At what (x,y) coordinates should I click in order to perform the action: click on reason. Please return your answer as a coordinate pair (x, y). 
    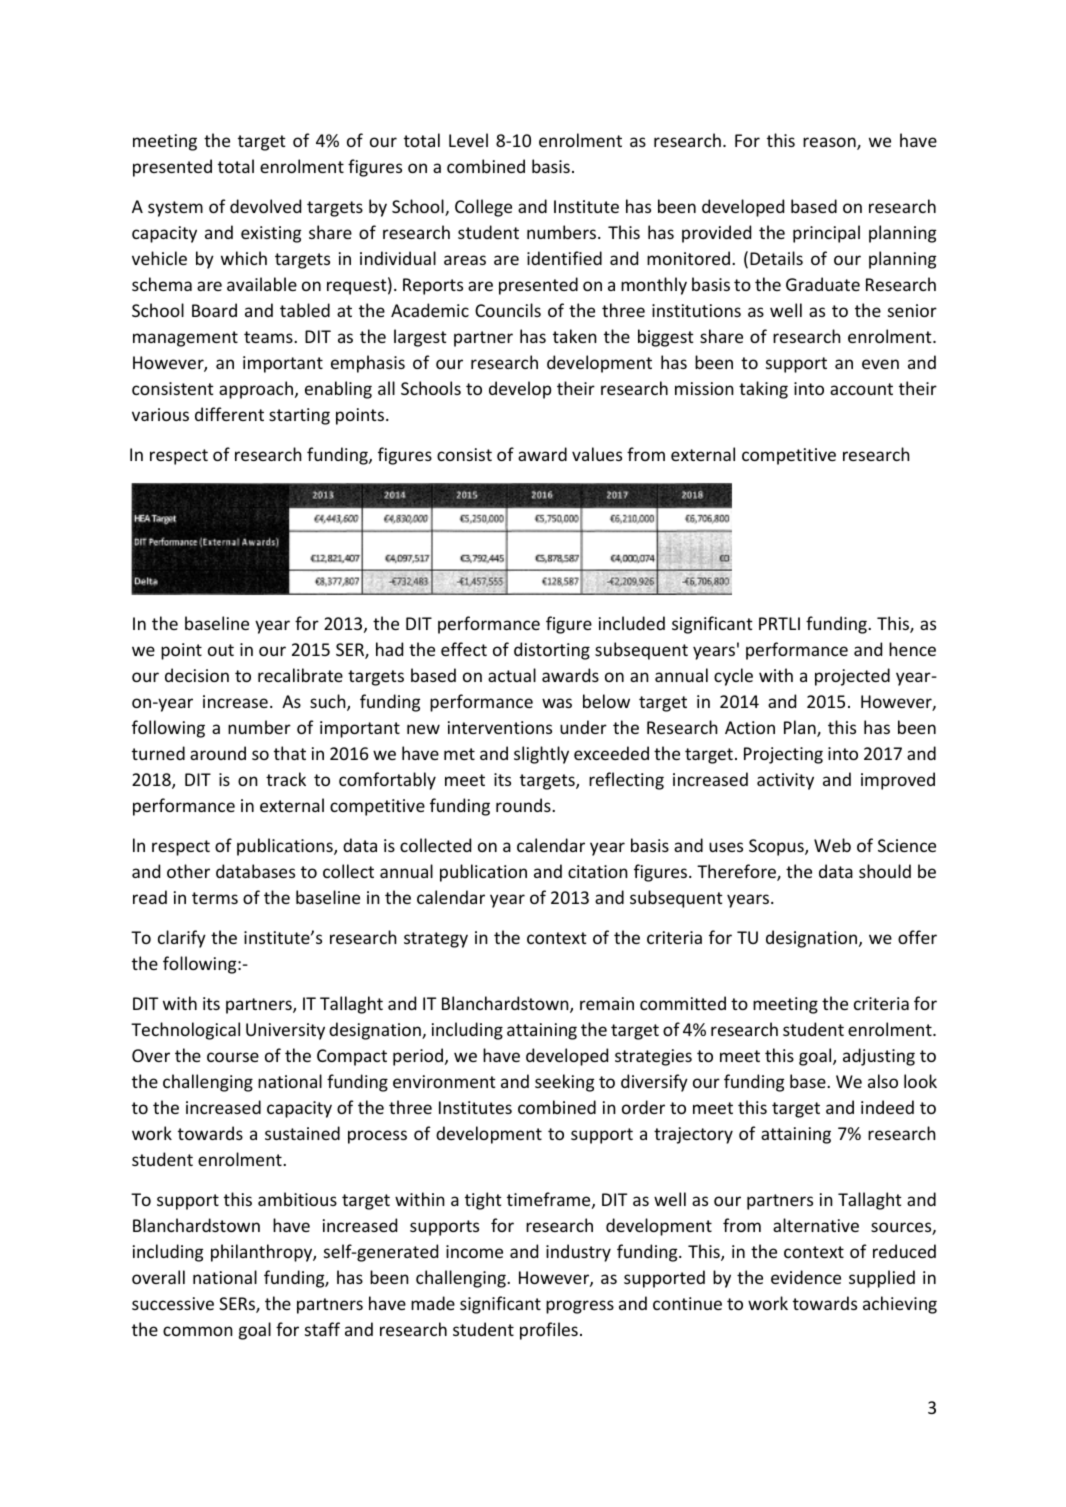
    Looking at the image, I should click on (830, 143).
